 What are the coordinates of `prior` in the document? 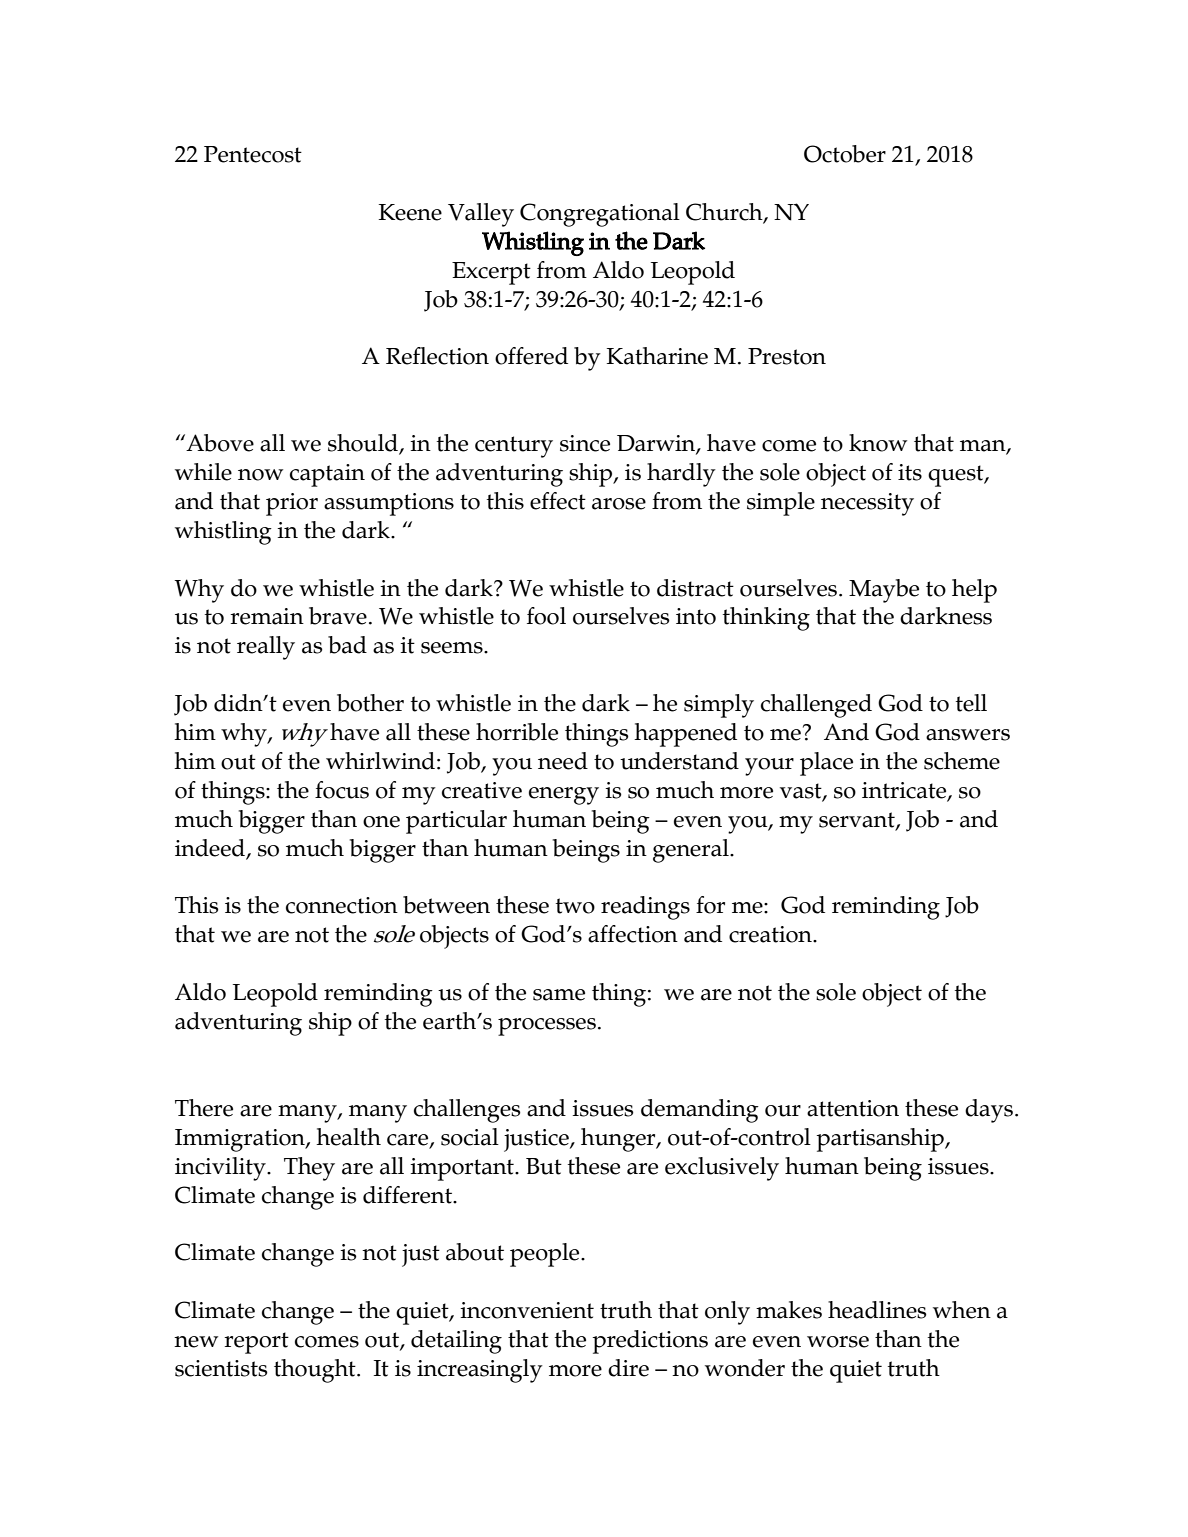 It's located at (292, 504).
